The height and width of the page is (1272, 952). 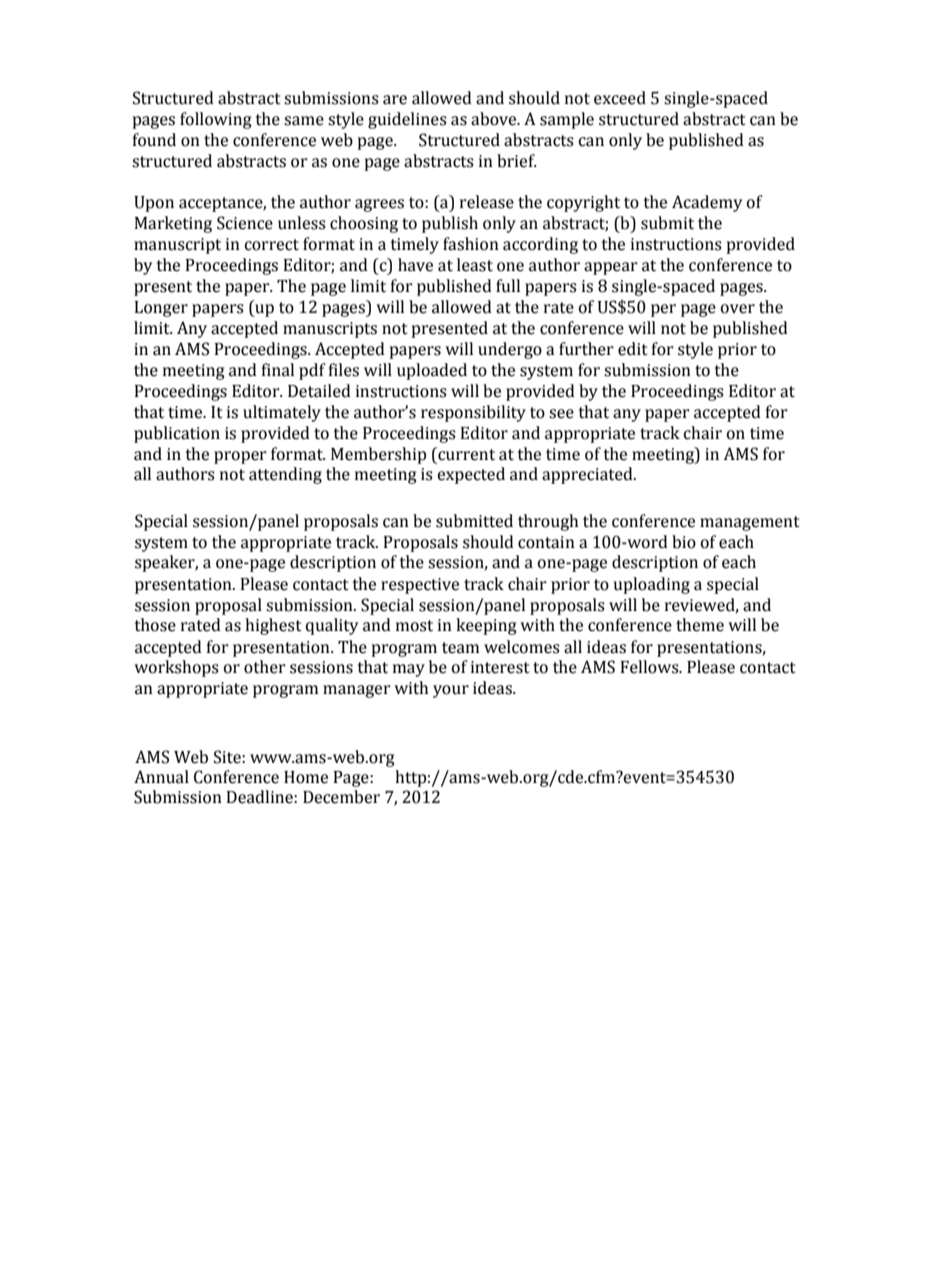 I want to click on following, so click(x=215, y=120).
